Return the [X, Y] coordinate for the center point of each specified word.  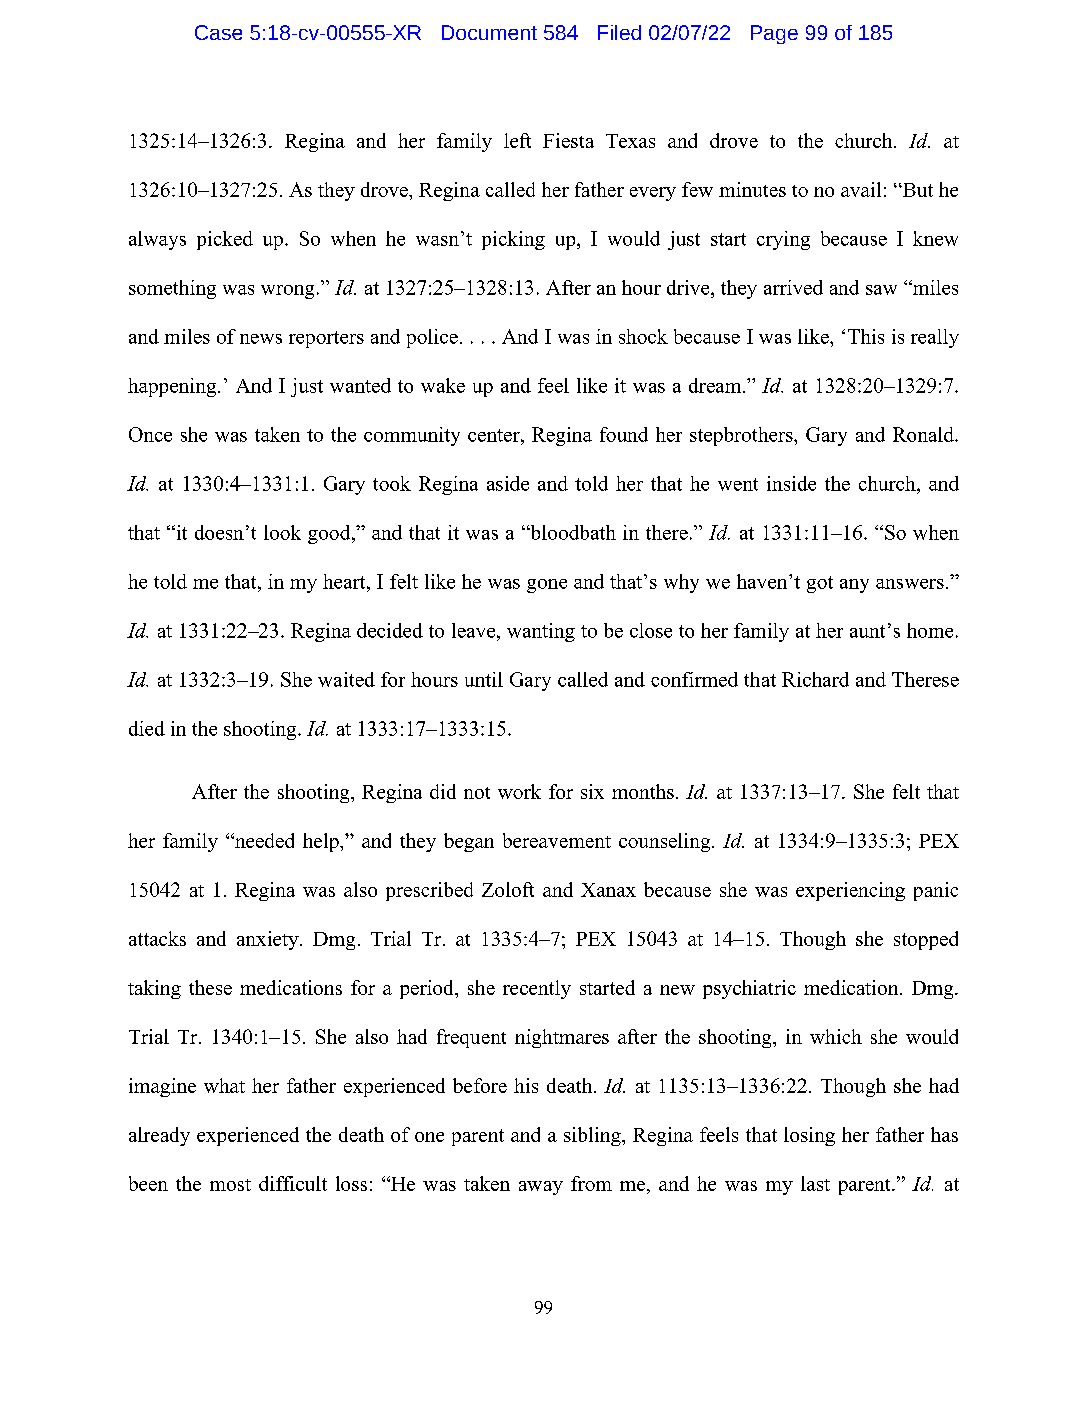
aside [508, 483]
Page [774, 34]
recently [537, 989]
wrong [287, 292]
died [147, 728]
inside [791, 483]
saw [881, 290]
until [484, 679]
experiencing [850, 891]
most [230, 1185]
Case [218, 32]
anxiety [269, 940]
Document [489, 32]
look [282, 532]
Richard [815, 679]
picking [513, 240]
